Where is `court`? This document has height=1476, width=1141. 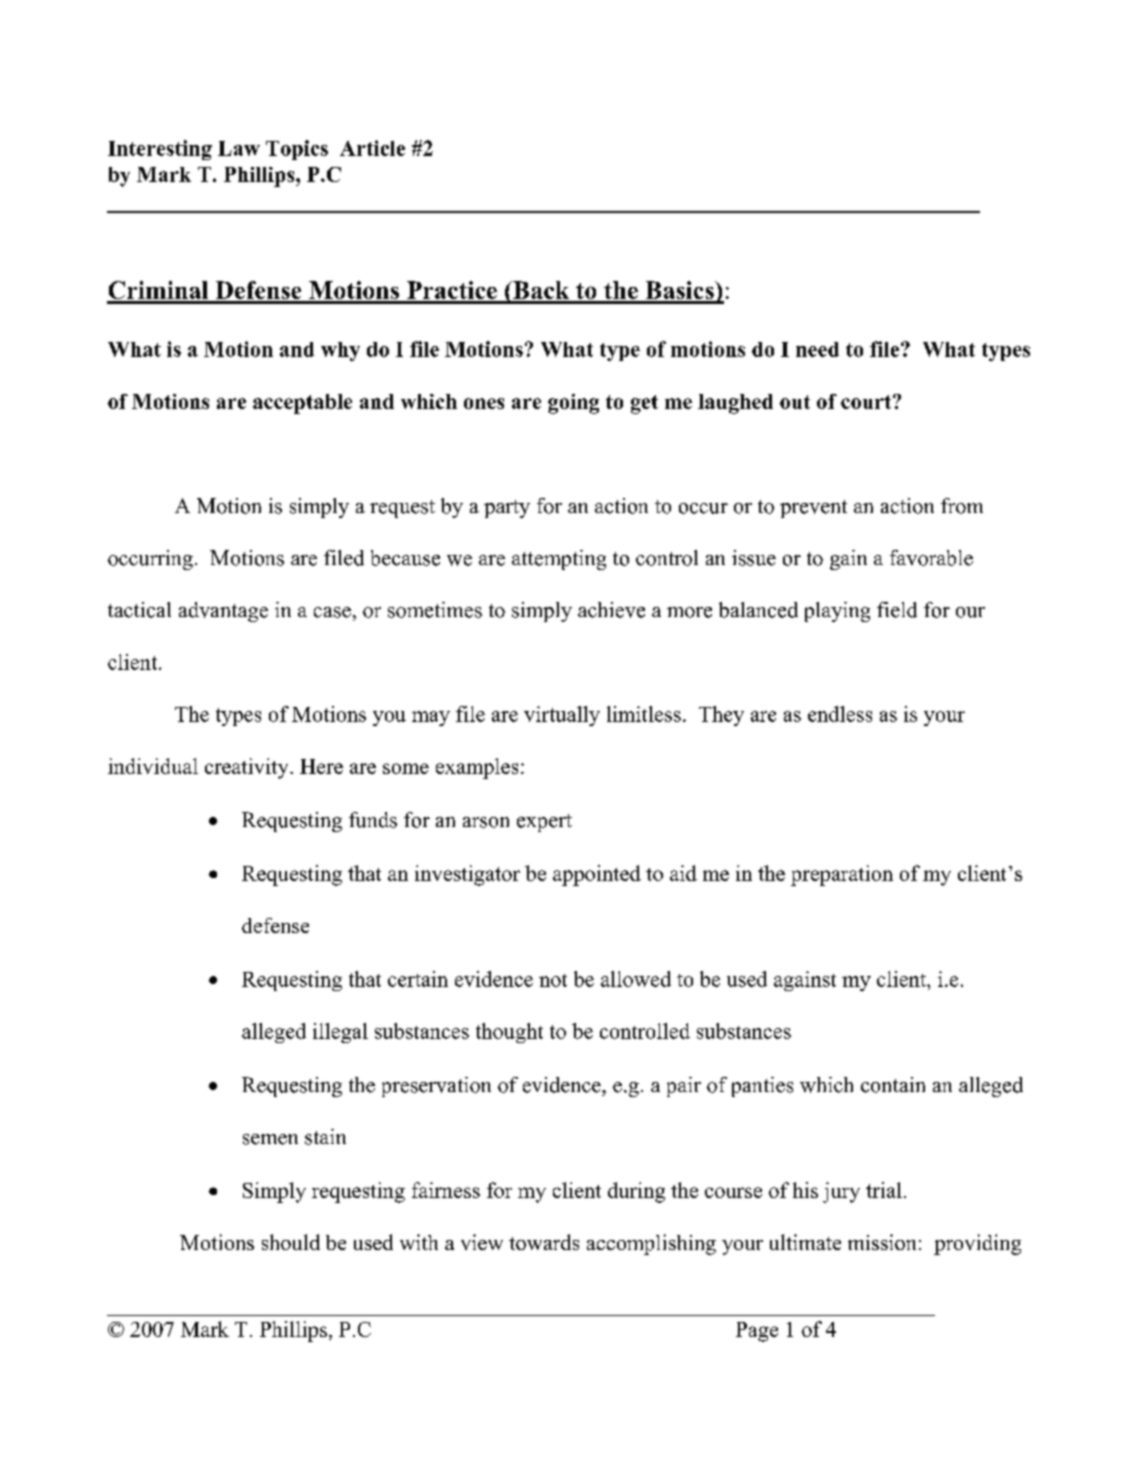
court is located at coordinates (867, 402).
